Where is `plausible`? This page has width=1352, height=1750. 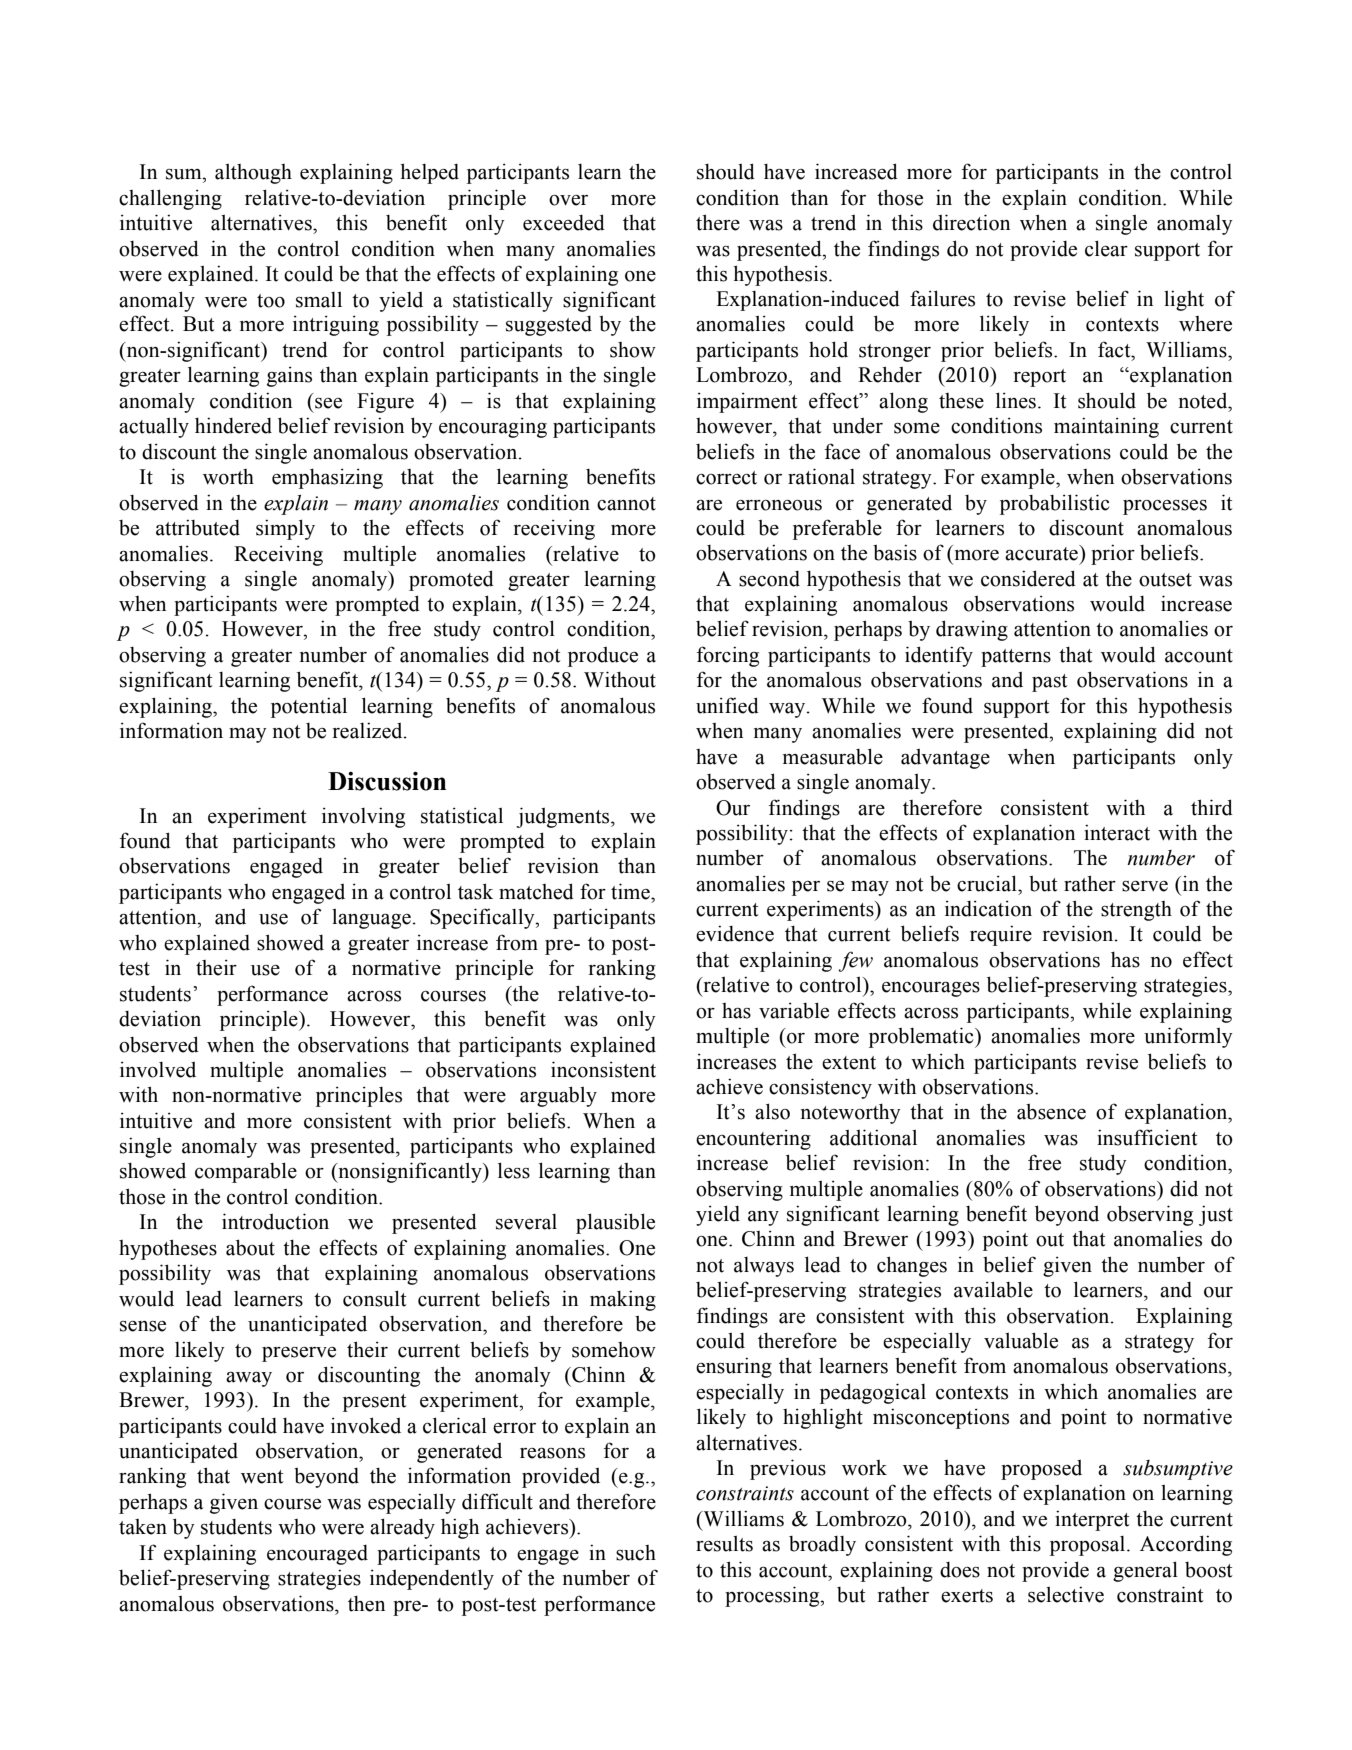 plausible is located at coordinates (615, 1223).
